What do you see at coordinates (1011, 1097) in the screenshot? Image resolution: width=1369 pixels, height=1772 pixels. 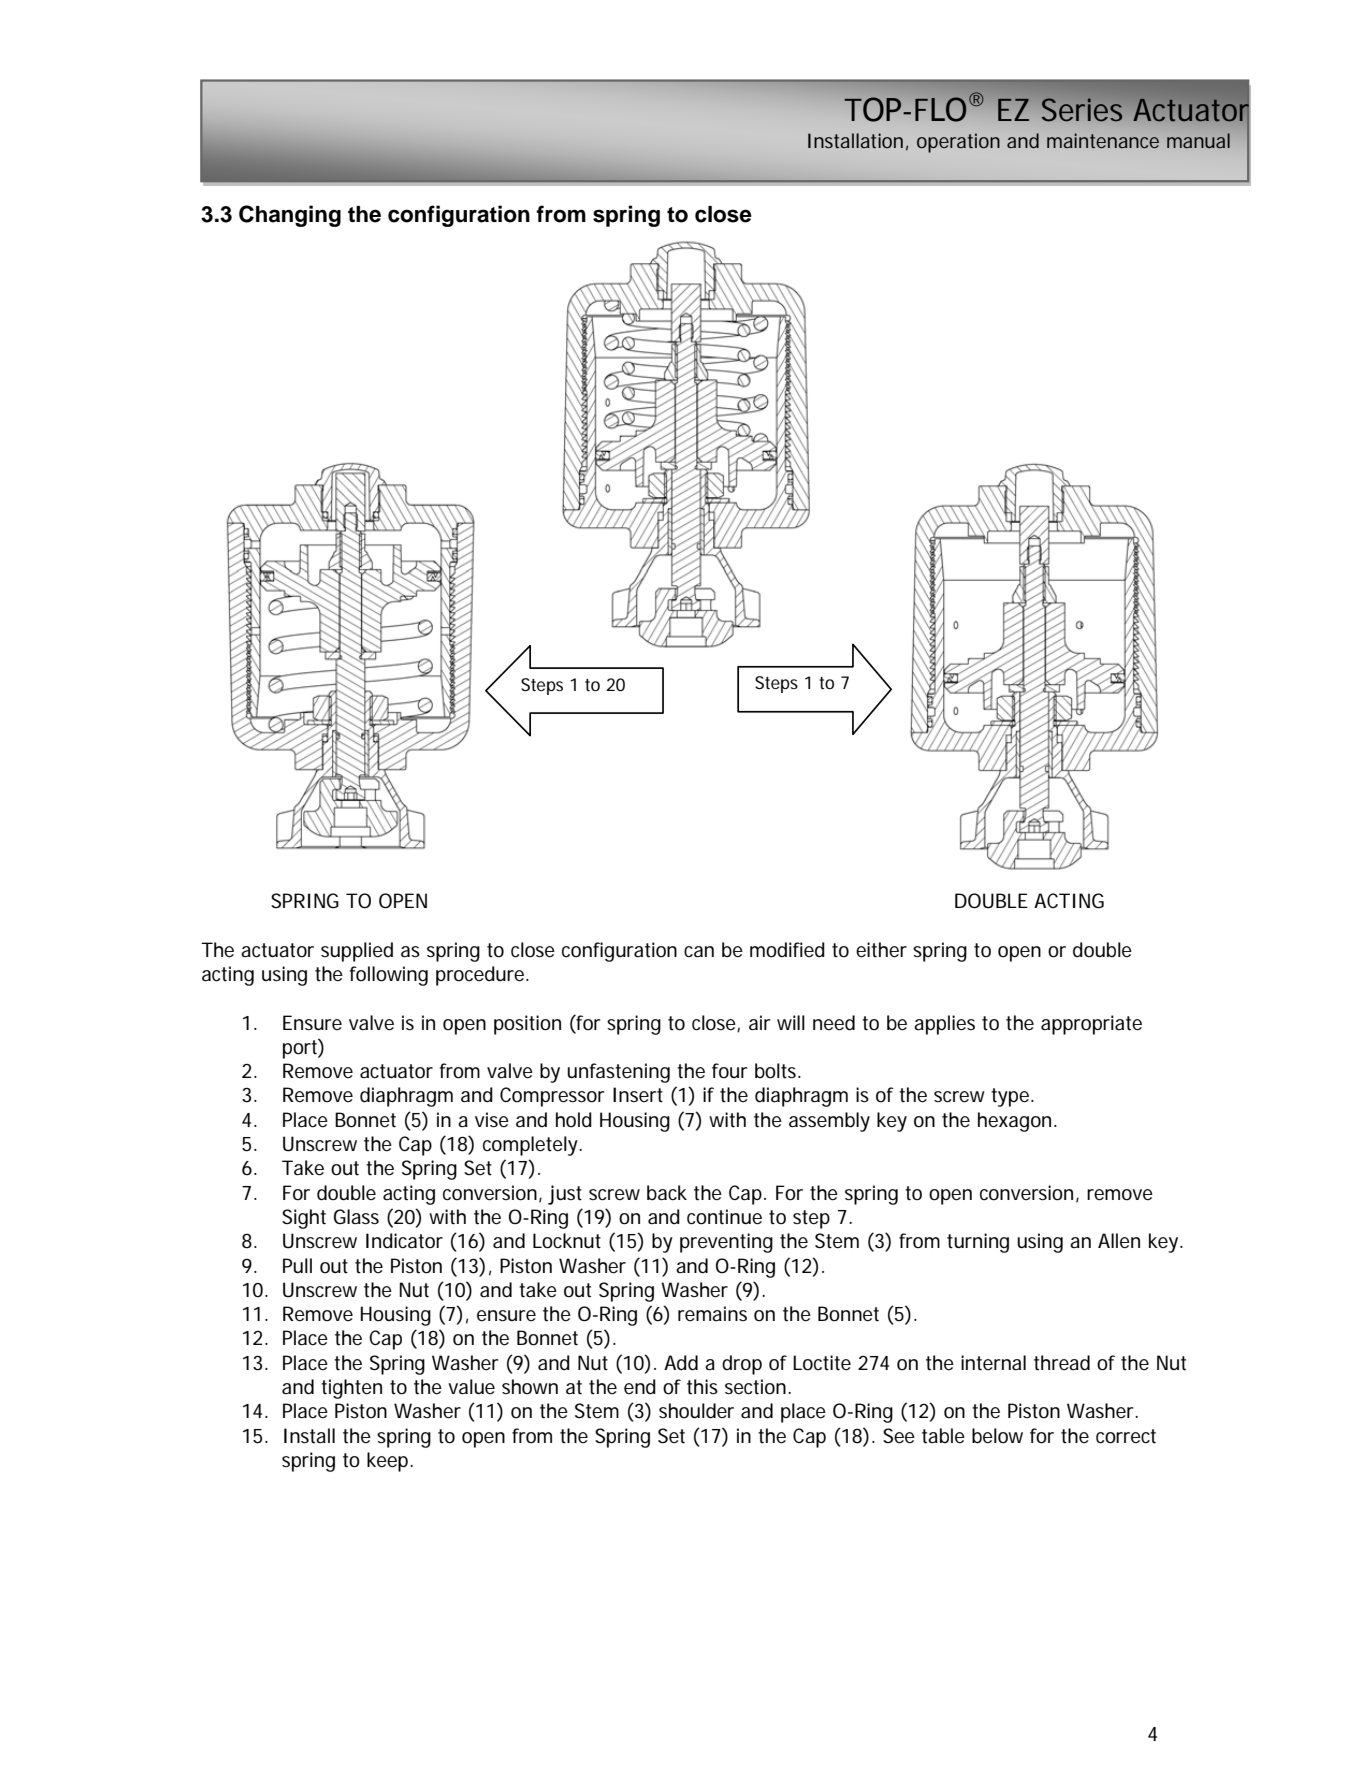 I see `type` at bounding box center [1011, 1097].
